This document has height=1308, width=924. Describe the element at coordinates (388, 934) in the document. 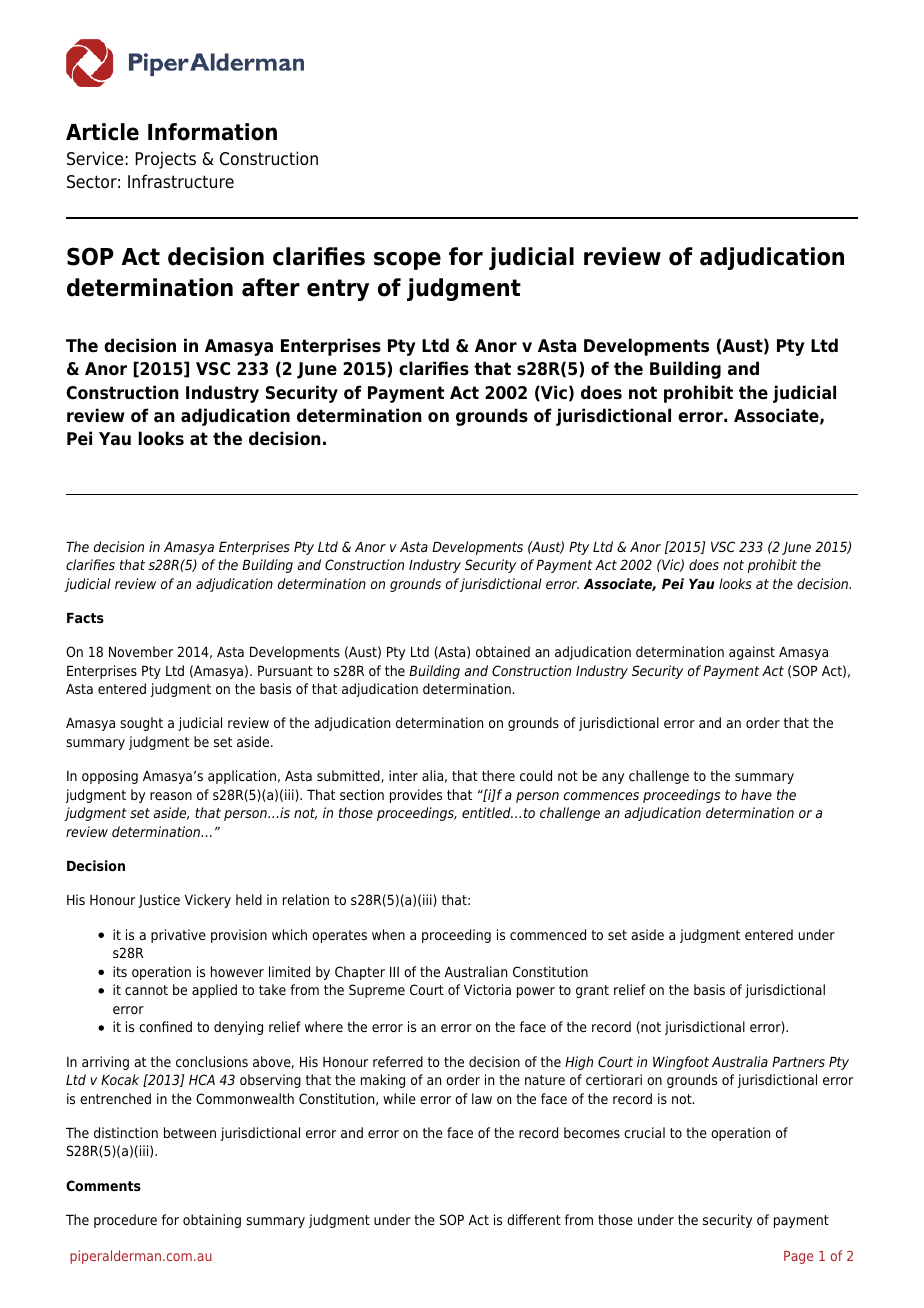

I see `when` at that location.
